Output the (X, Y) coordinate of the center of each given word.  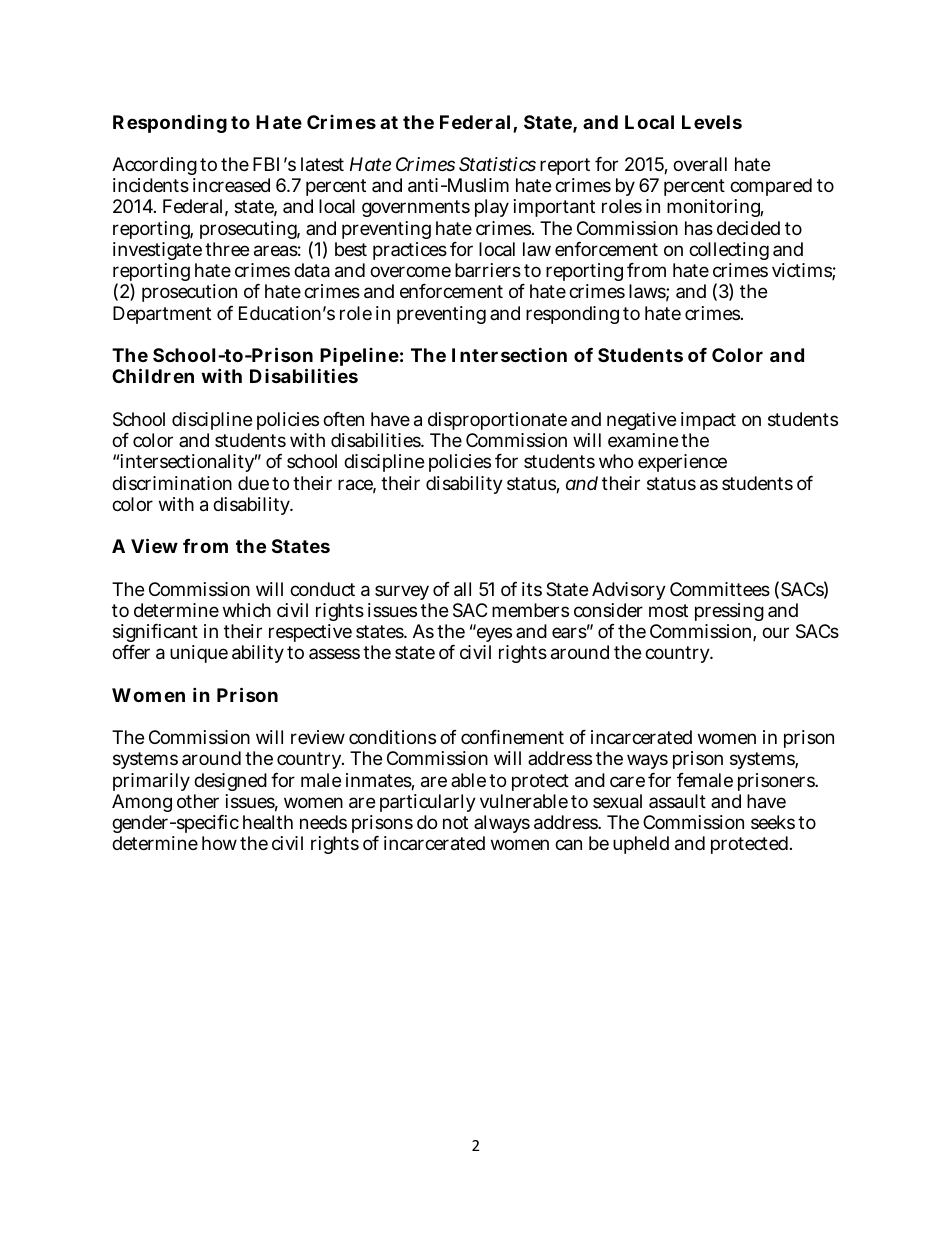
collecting (729, 253)
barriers (488, 270)
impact (708, 421)
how (219, 843)
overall (700, 164)
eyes (493, 636)
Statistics (497, 164)
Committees (720, 589)
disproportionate (497, 421)
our (775, 632)
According (154, 168)
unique (199, 654)
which (247, 610)
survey (402, 592)
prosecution (189, 293)
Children (153, 375)
